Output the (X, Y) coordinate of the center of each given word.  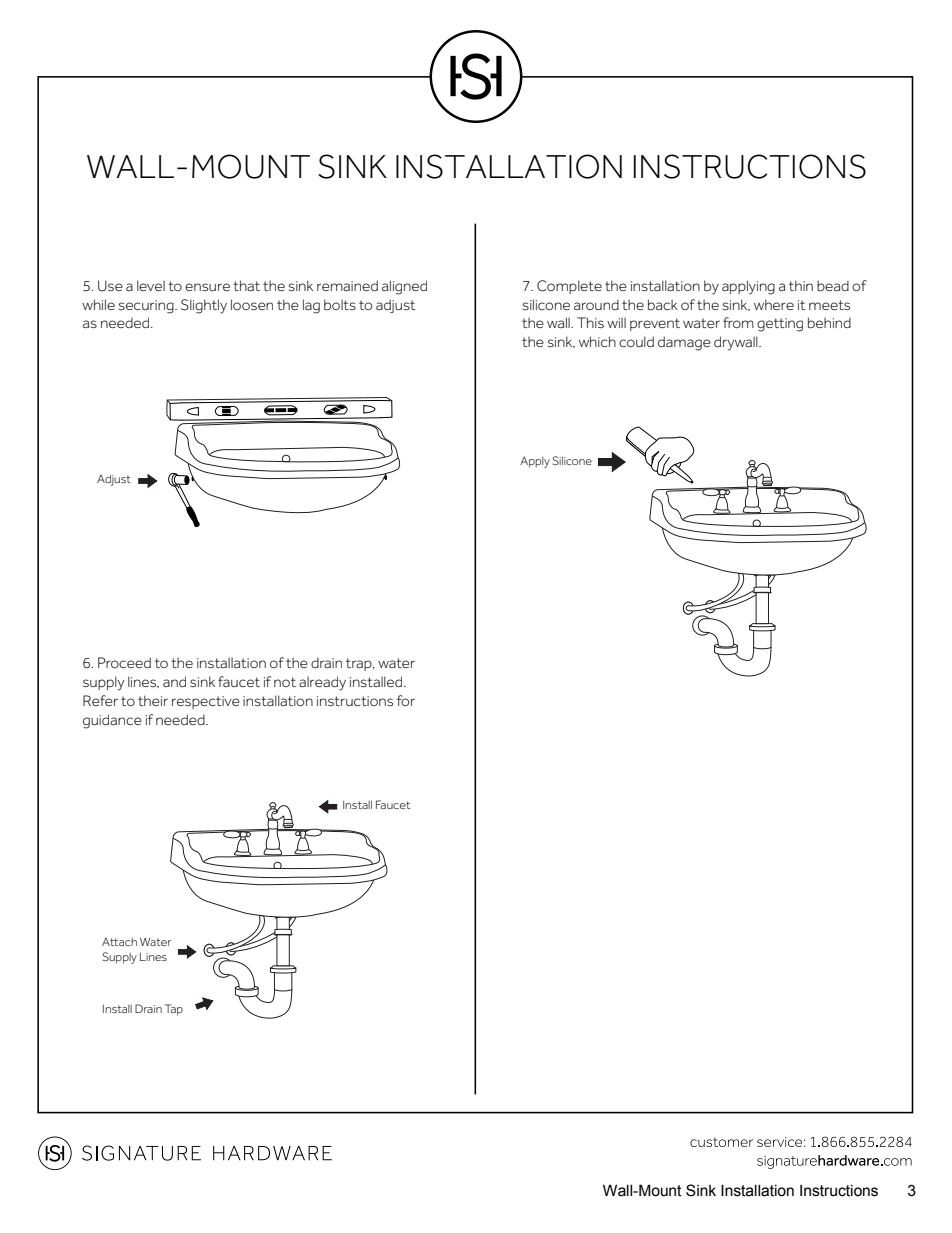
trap (360, 664)
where (774, 304)
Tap (174, 1010)
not (285, 682)
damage (684, 343)
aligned (404, 287)
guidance (112, 721)
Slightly (204, 306)
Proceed (124, 662)
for (406, 700)
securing (147, 307)
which (597, 341)
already (322, 683)
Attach (119, 942)
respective (206, 702)
